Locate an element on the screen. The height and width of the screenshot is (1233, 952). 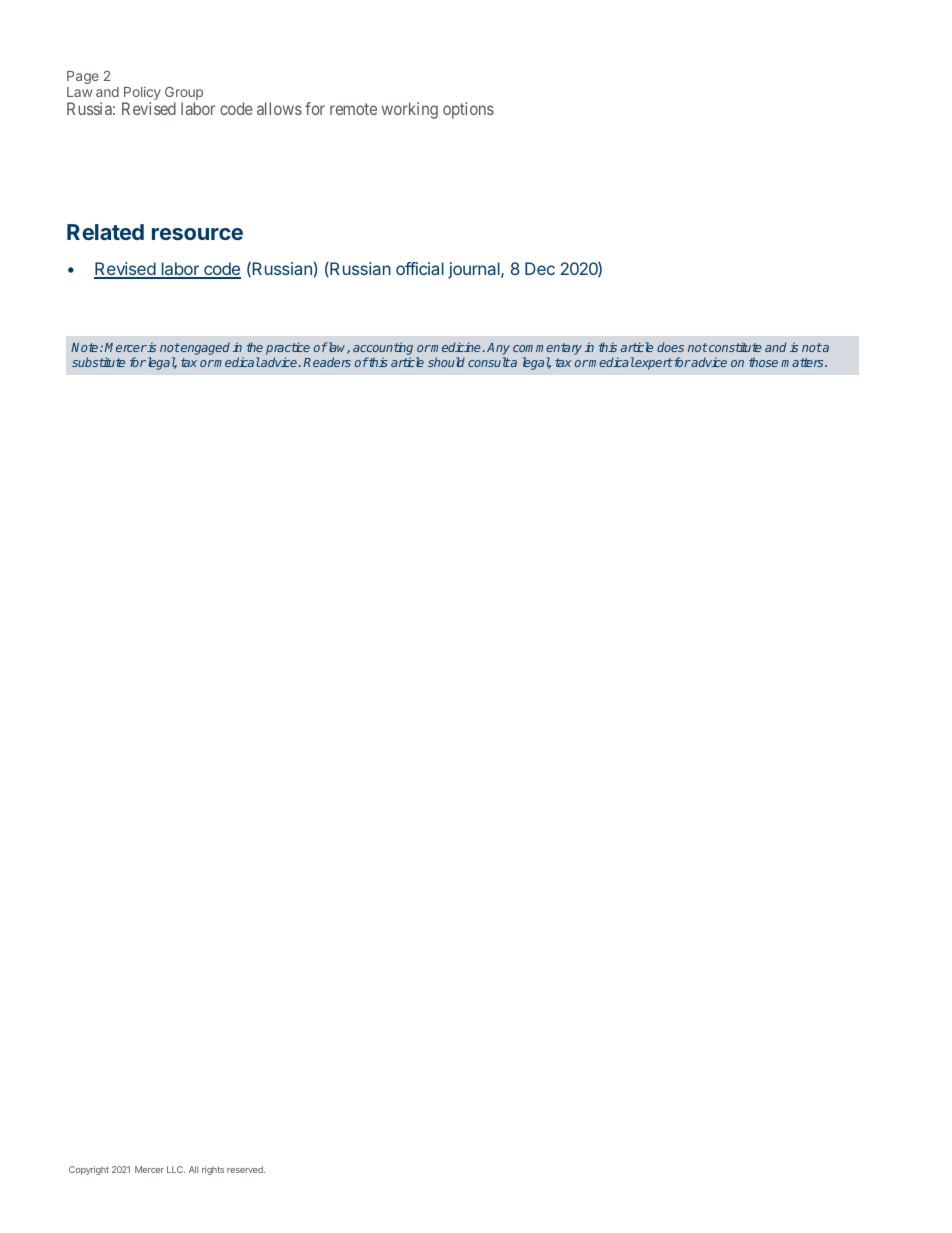
LLC is located at coordinates (176, 1169).
